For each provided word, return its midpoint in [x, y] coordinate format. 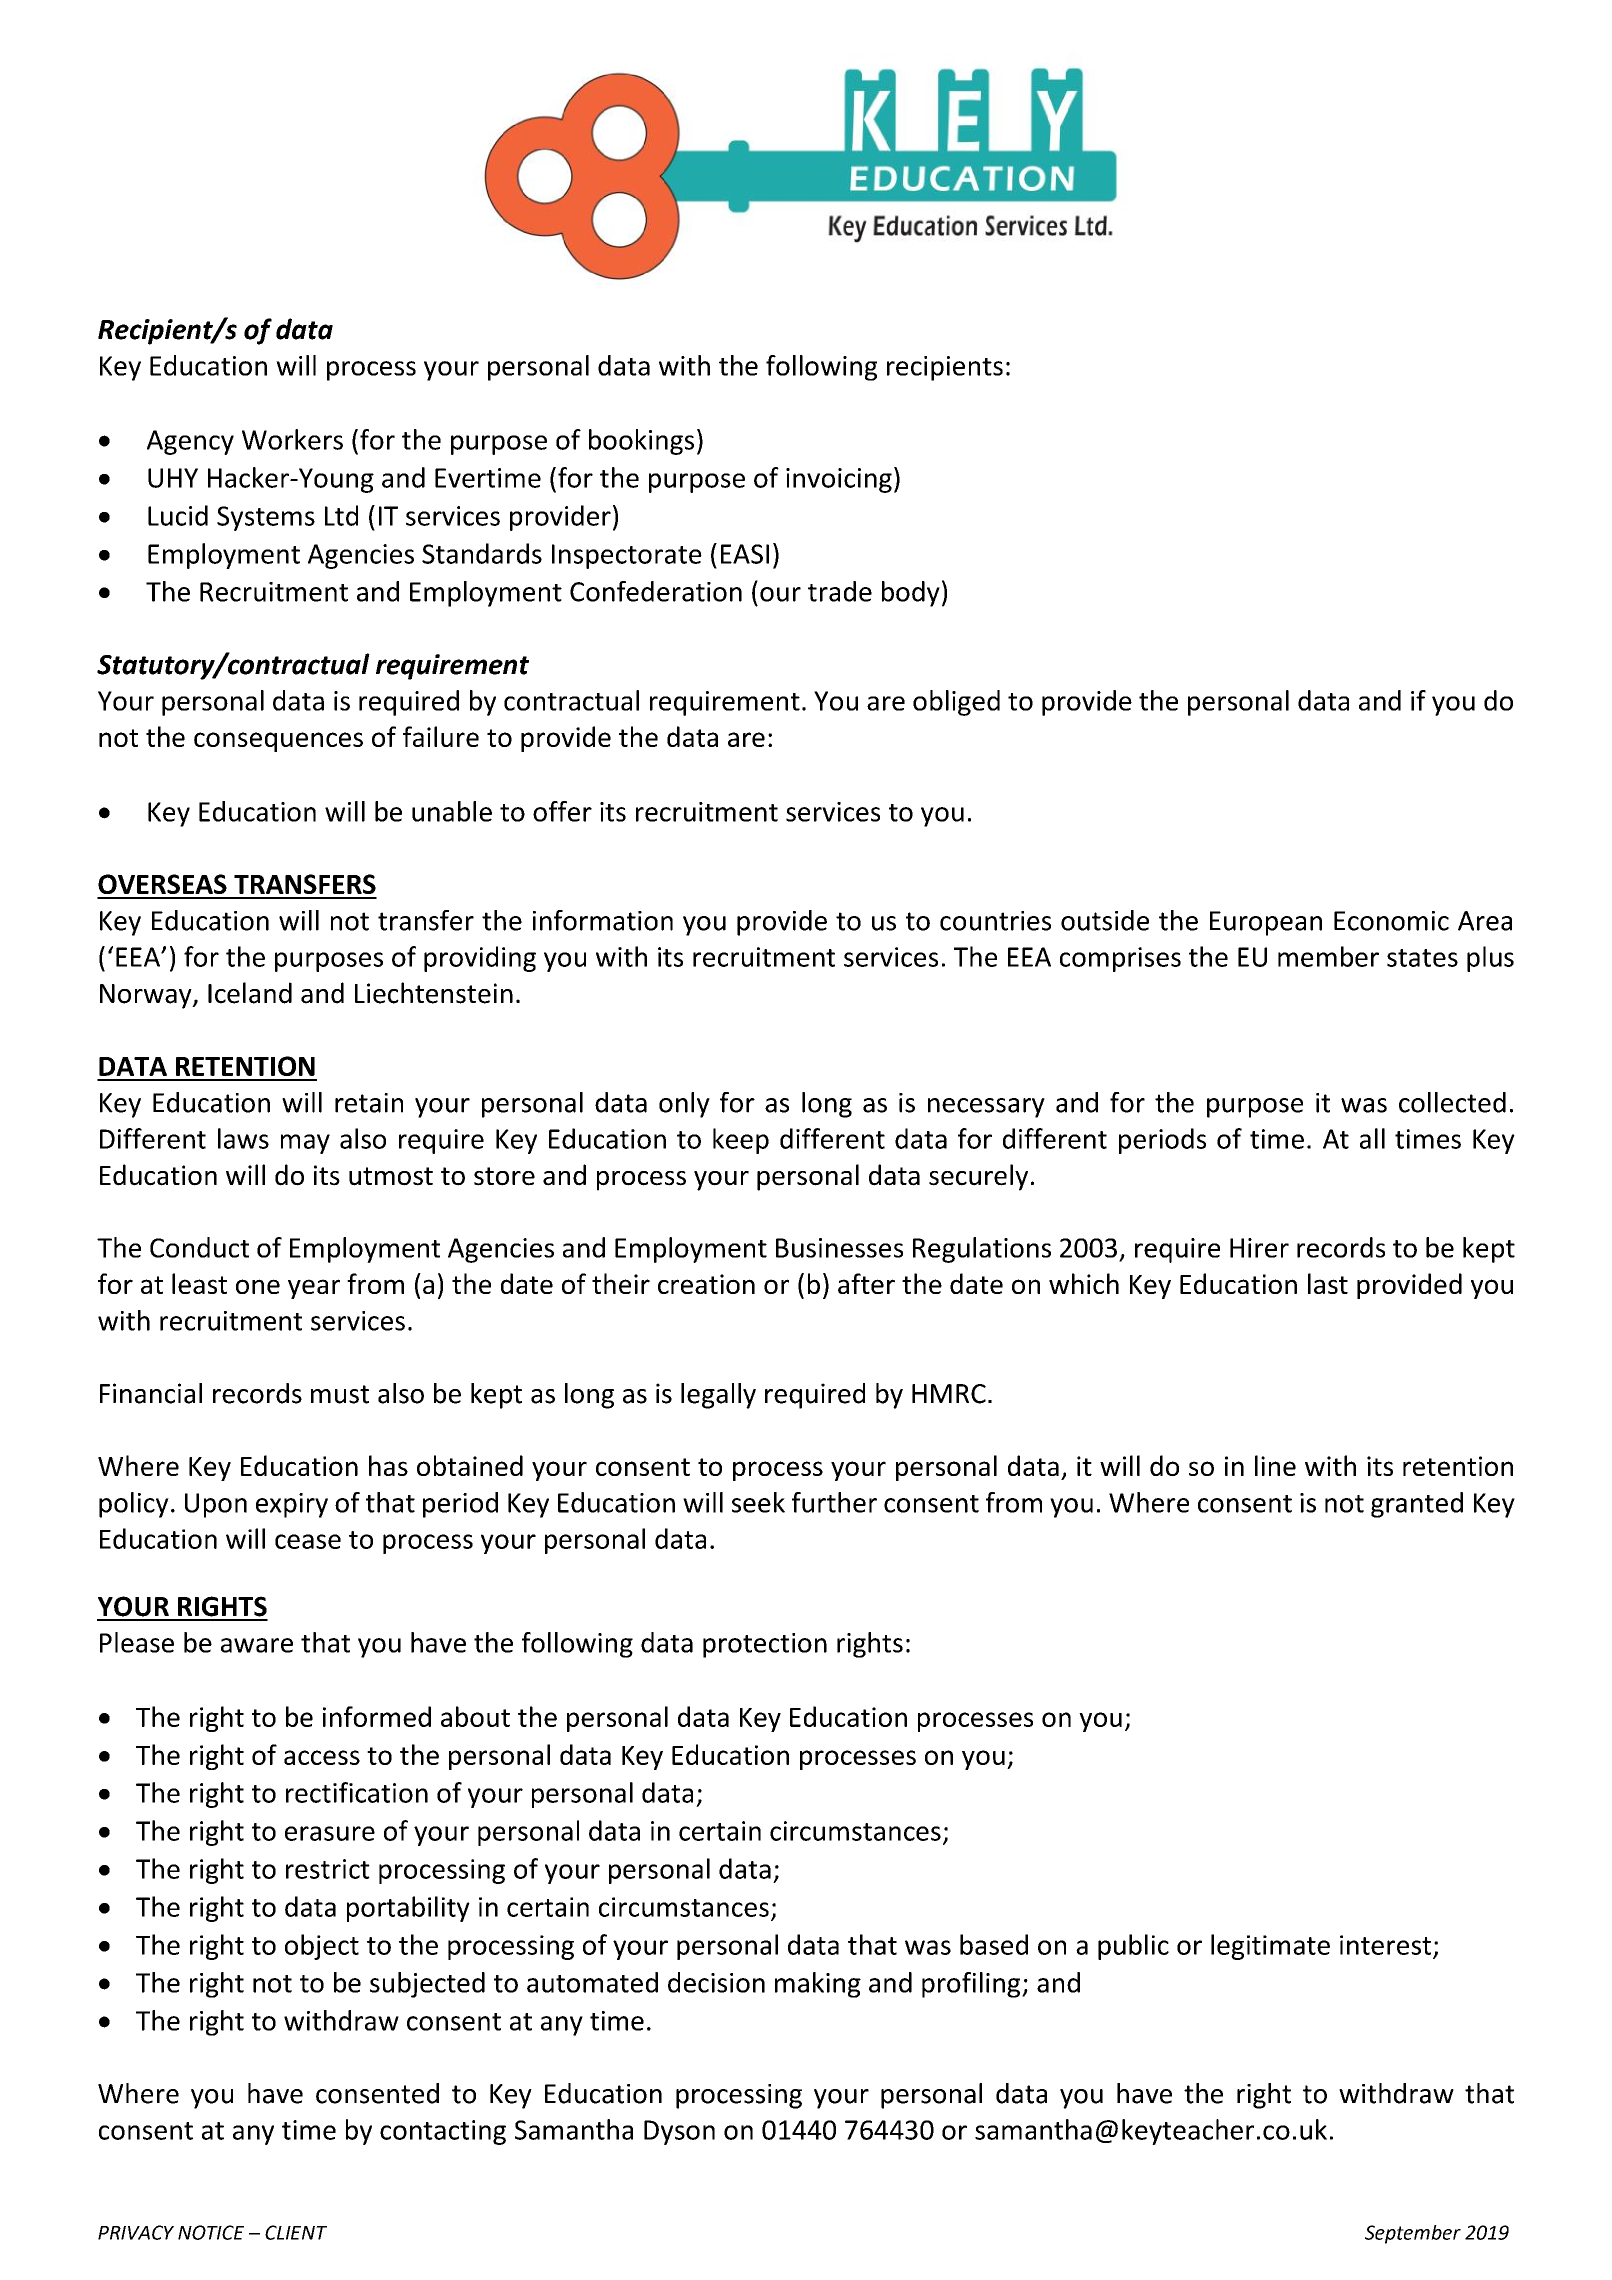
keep [741, 1141]
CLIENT [296, 2232]
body [911, 594]
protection [765, 1645]
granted [1417, 1505]
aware [257, 1645]
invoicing [839, 480]
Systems [266, 518]
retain [369, 1103]
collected [1452, 1102]
